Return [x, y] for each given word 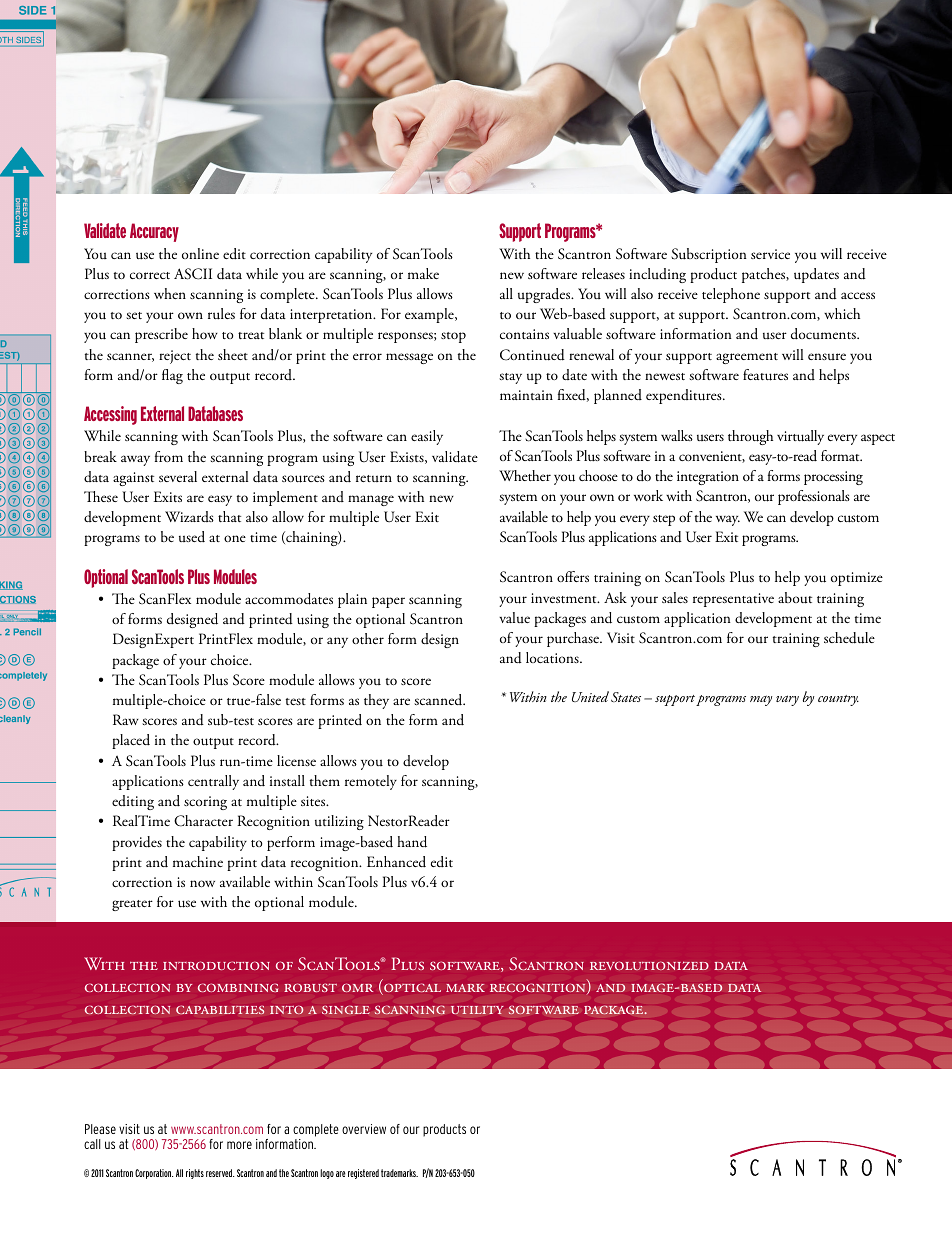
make [423, 273]
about [795, 598]
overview [364, 1129]
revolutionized [649, 965]
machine [198, 861]
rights [195, 1174]
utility [477, 1009]
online [200, 253]
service [770, 254]
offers [573, 576]
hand [412, 842]
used [192, 537]
